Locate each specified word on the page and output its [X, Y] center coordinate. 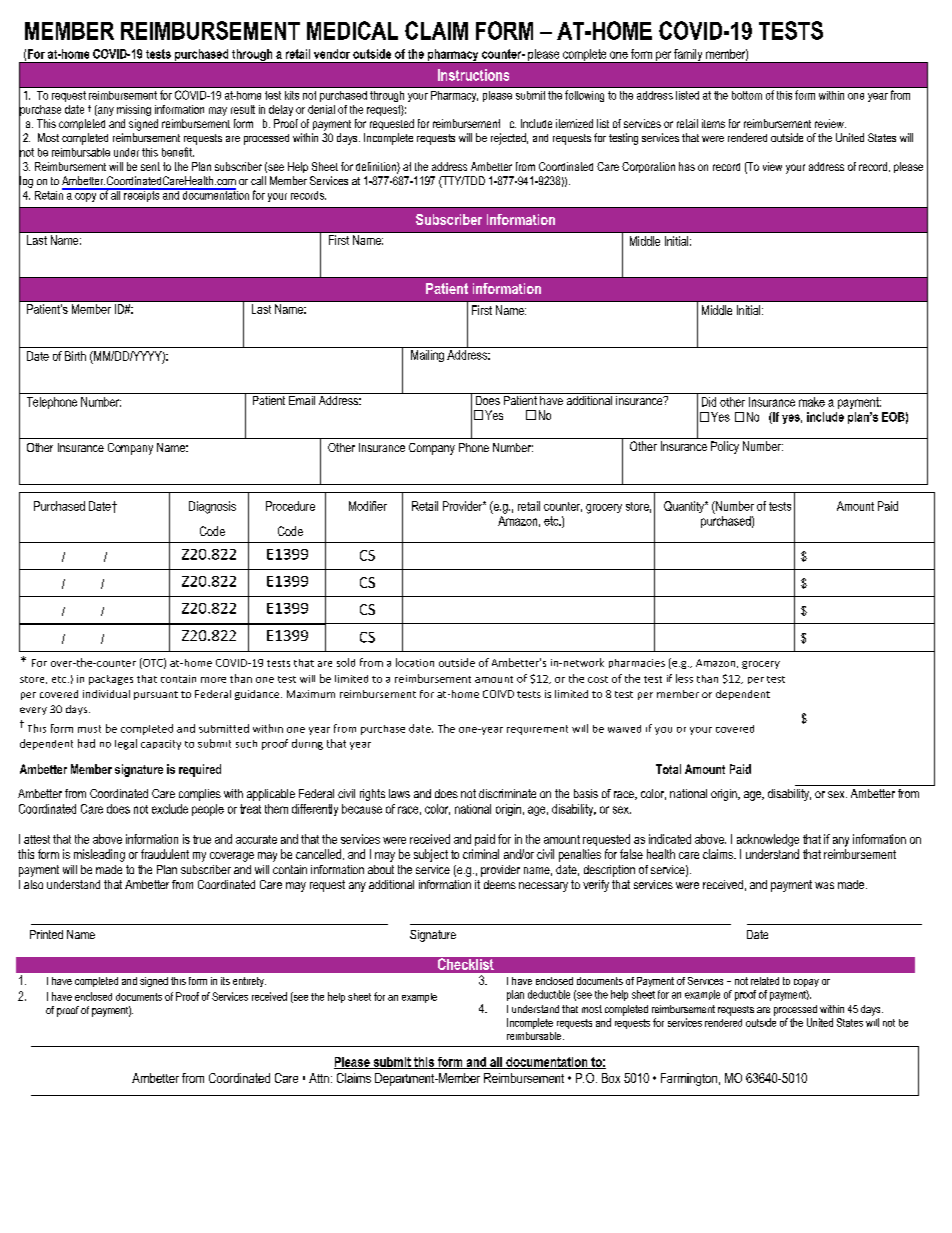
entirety [249, 982]
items [713, 123]
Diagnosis [212, 507]
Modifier [368, 506]
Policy [725, 447]
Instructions [473, 75]
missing [134, 110]
